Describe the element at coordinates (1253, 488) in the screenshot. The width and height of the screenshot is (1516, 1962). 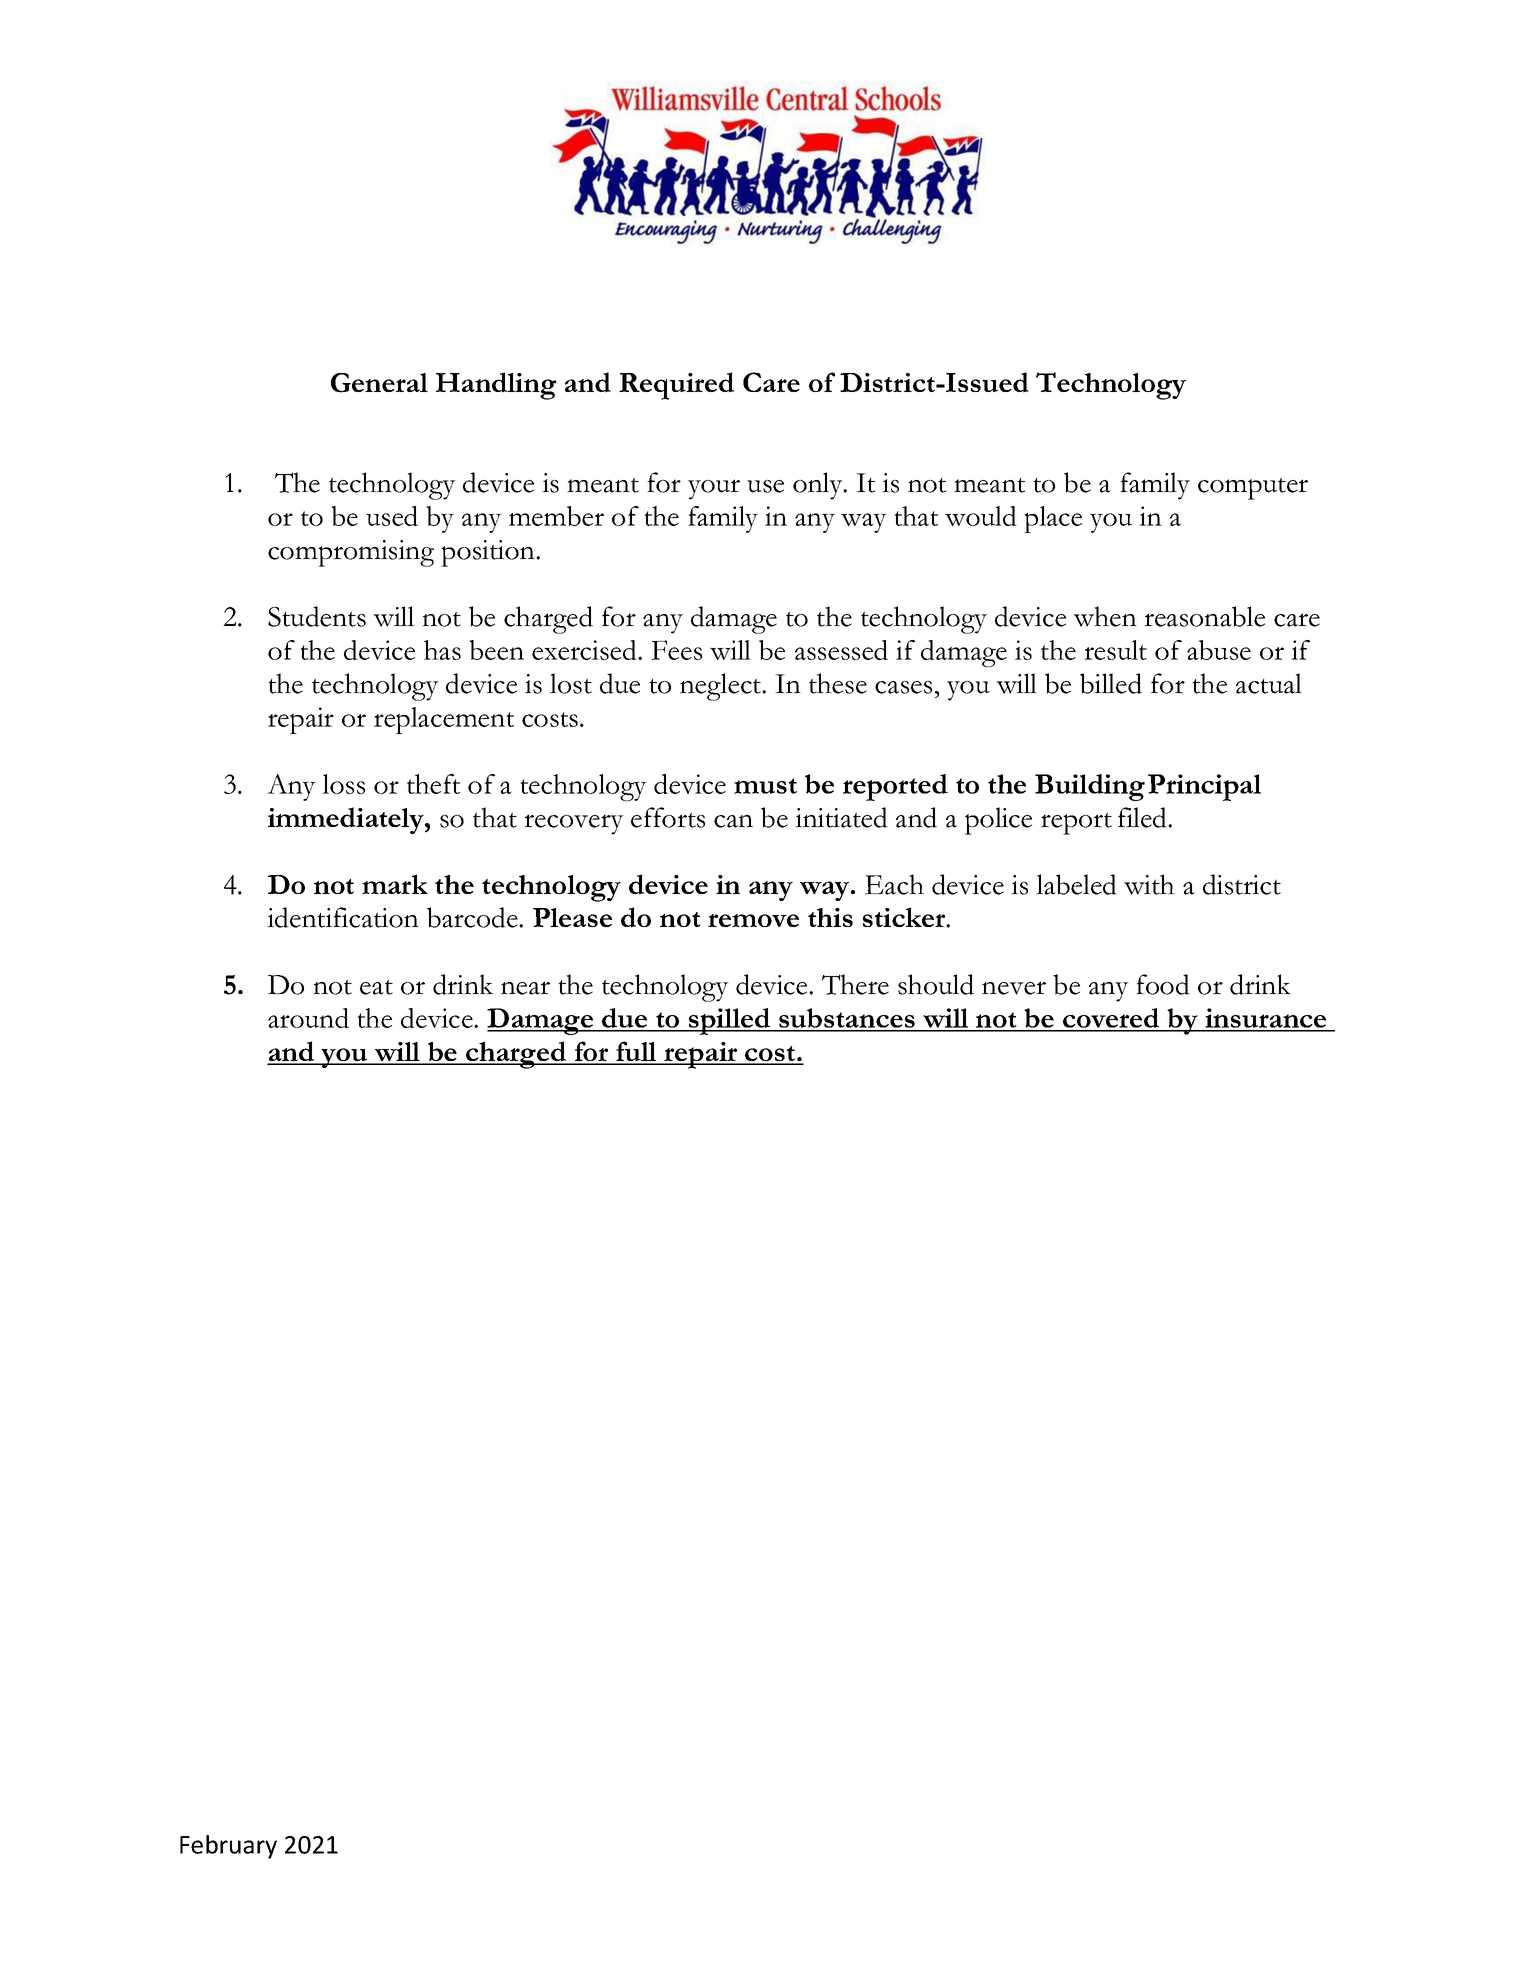
I see `computer` at that location.
